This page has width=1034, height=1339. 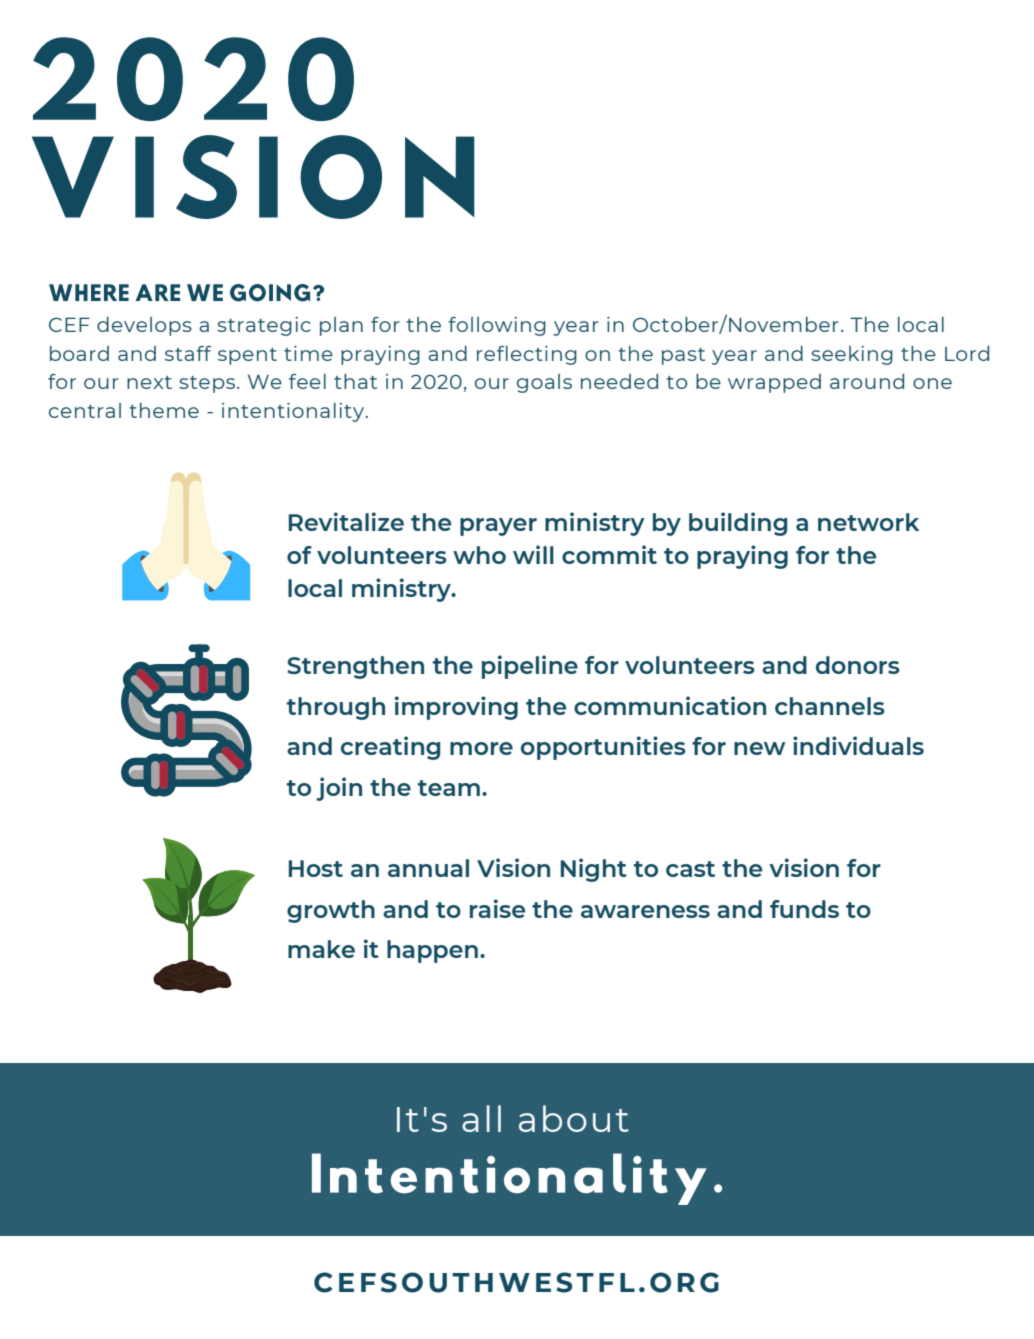 What do you see at coordinates (852, 355) in the page?
I see `seeking` at bounding box center [852, 355].
